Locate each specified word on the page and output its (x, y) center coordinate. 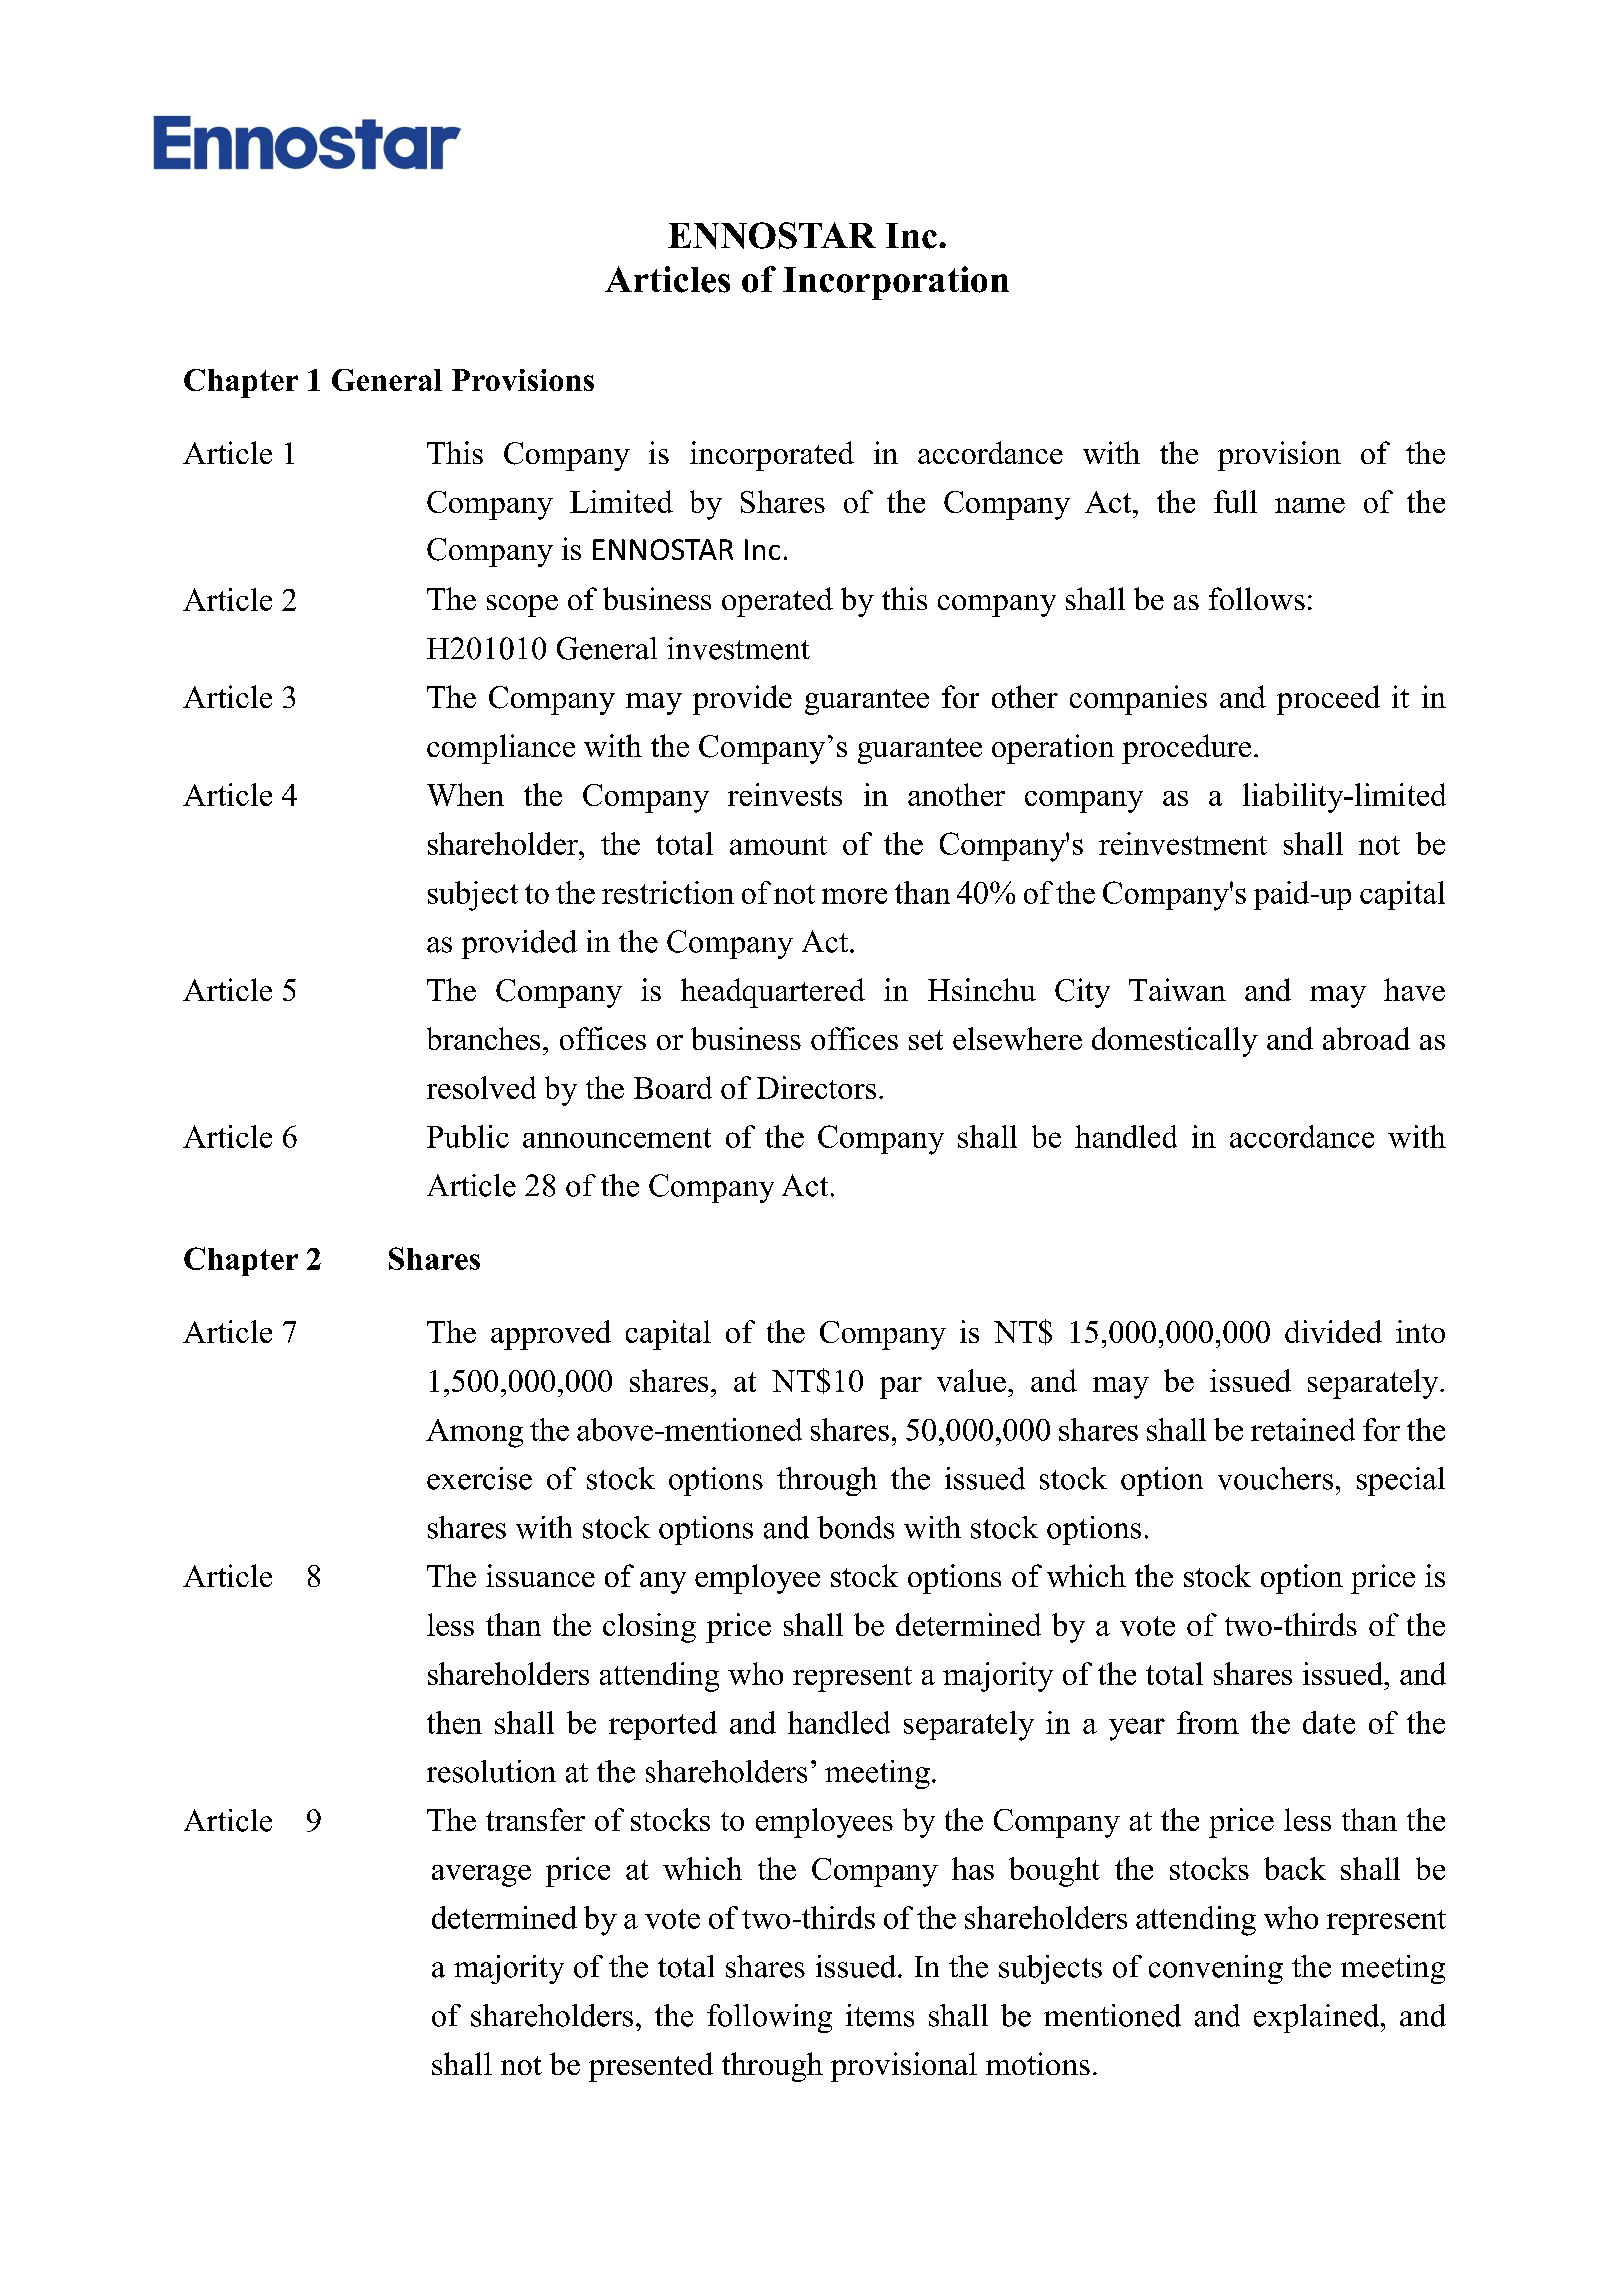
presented (651, 2067)
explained (1318, 2018)
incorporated (772, 456)
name (1310, 505)
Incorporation (896, 283)
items (880, 2015)
